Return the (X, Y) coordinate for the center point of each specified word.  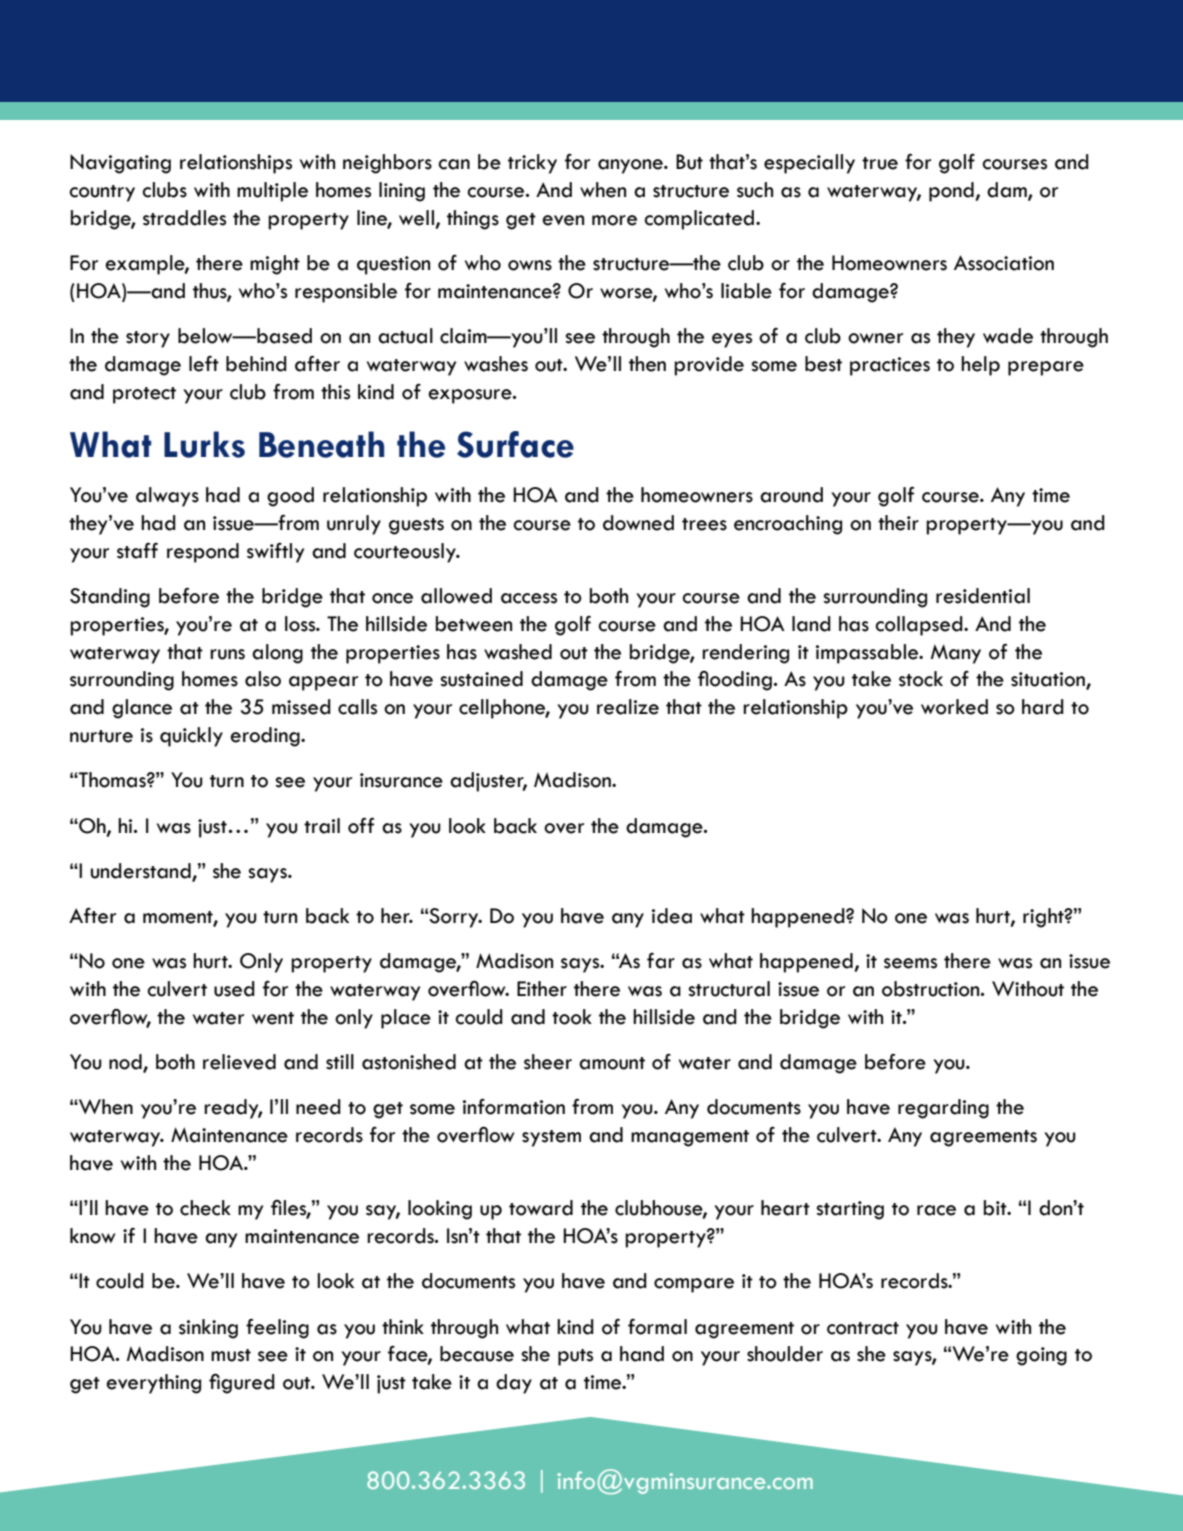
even (563, 220)
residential (983, 596)
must (231, 1355)
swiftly (275, 552)
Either (542, 989)
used (234, 989)
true (880, 163)
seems (910, 963)
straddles (184, 218)
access (529, 598)
